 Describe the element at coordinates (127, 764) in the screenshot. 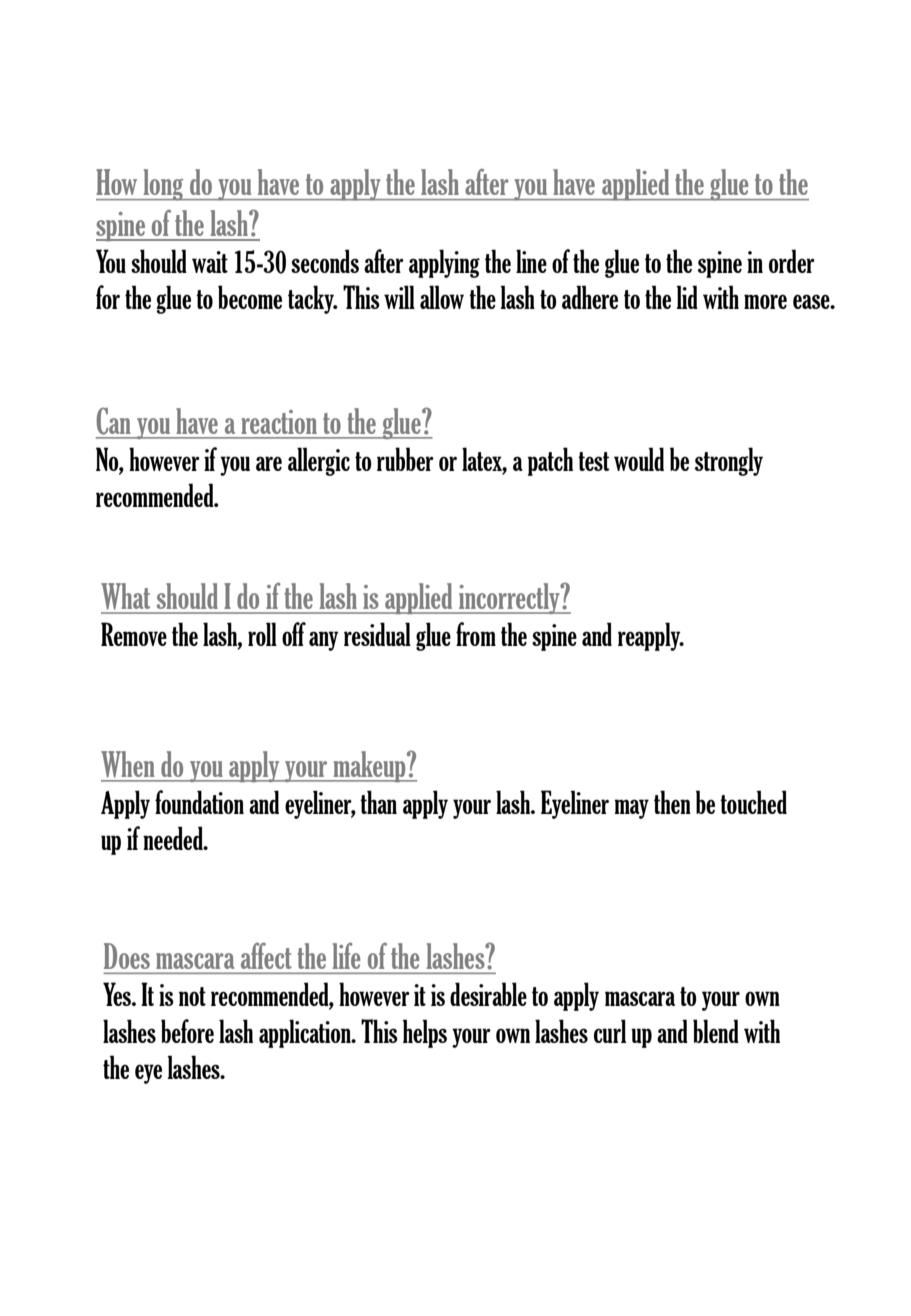

I see `When` at that location.
